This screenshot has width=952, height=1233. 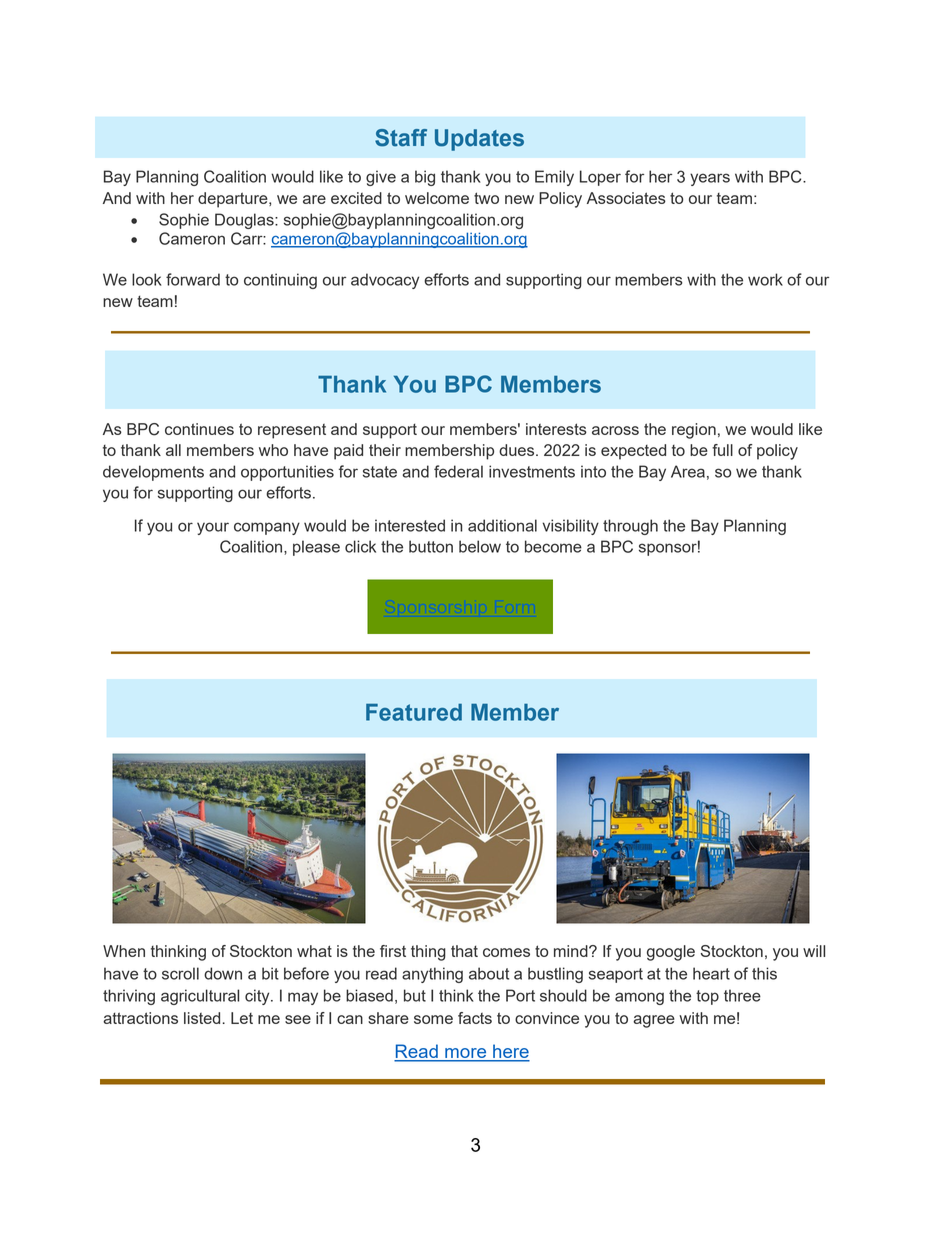 What do you see at coordinates (202, 1018) in the screenshot?
I see `listed` at bounding box center [202, 1018].
